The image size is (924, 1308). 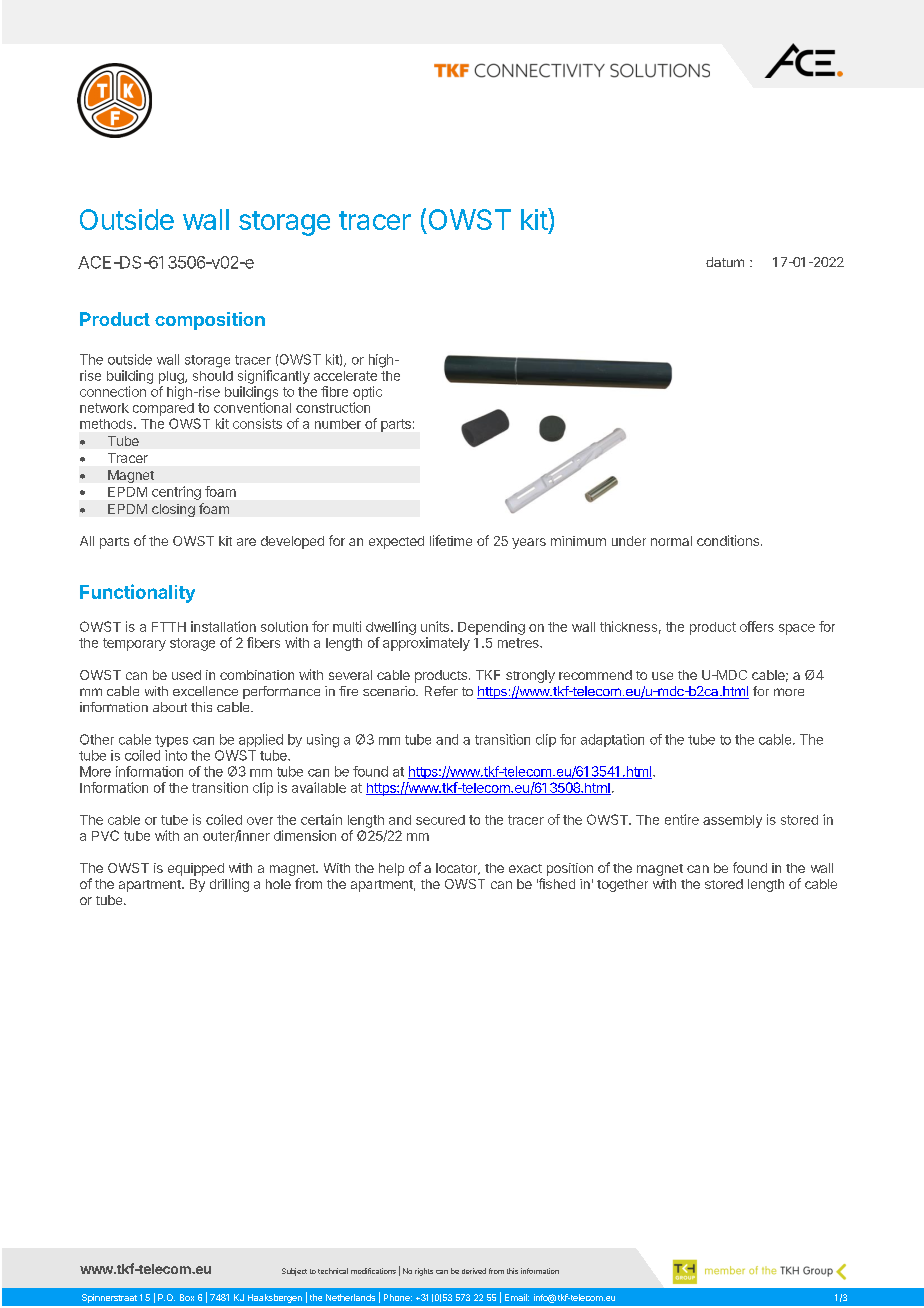 I want to click on assembly, so click(x=732, y=821).
